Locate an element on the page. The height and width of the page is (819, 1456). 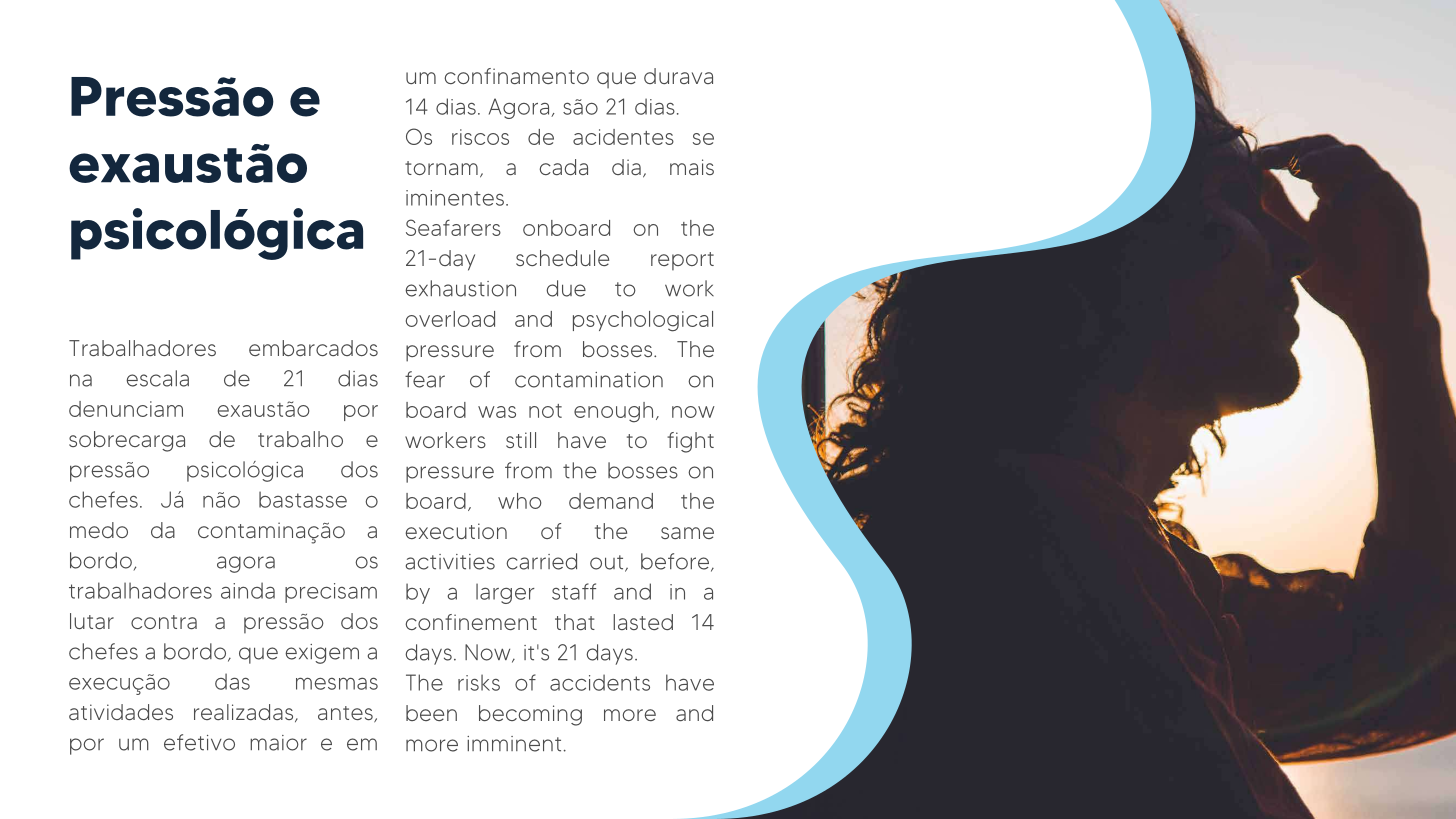
fear is located at coordinates (425, 379).
